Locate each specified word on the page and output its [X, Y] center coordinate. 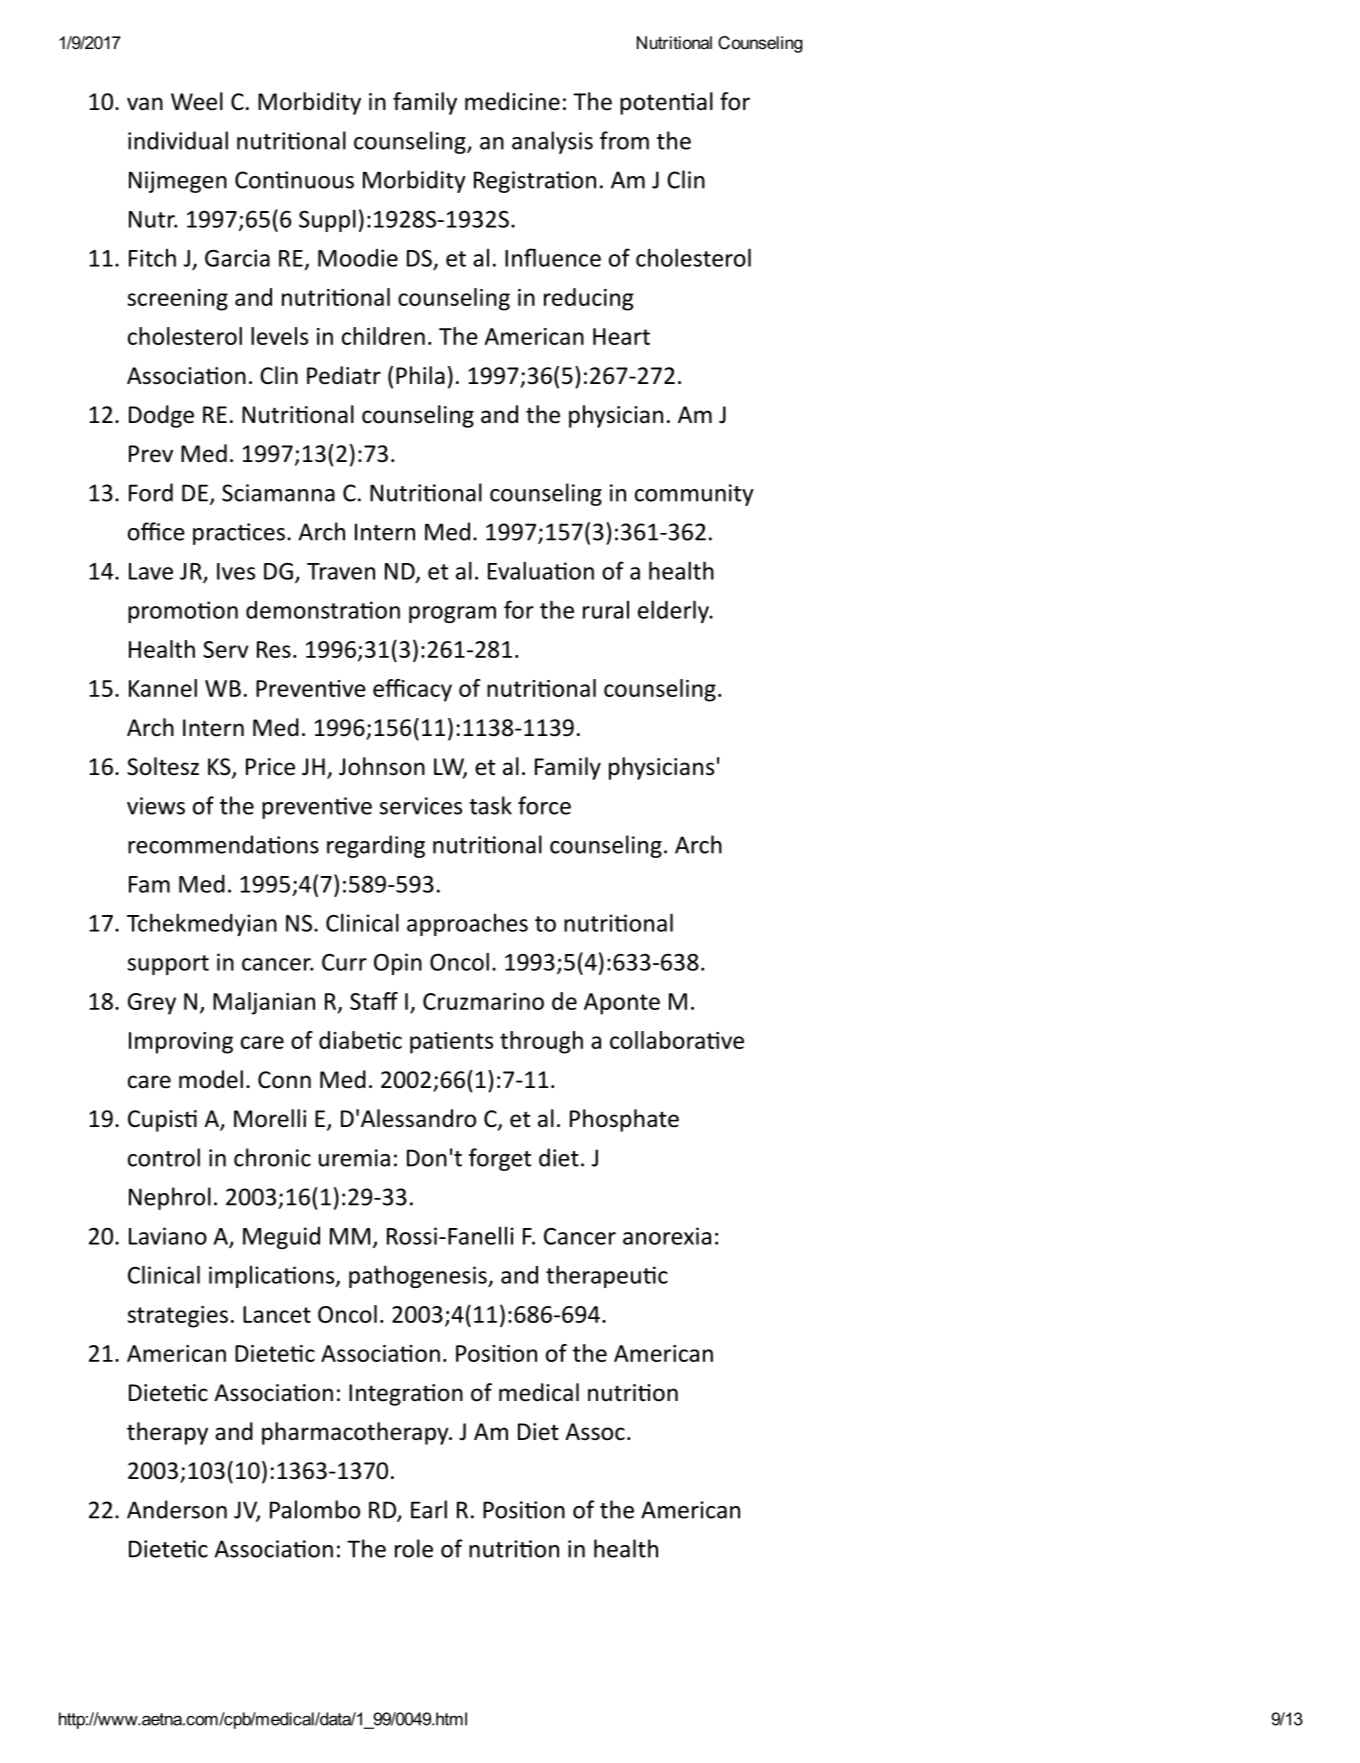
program [452, 614]
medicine [512, 101]
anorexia [667, 1236]
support [168, 965]
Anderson [177, 1509]
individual [178, 140]
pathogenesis [419, 1276]
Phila [420, 375]
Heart [621, 336]
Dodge [161, 416]
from [624, 140]
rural [606, 610]
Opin [398, 964]
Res [274, 649]
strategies [178, 1317]
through [541, 1042]
